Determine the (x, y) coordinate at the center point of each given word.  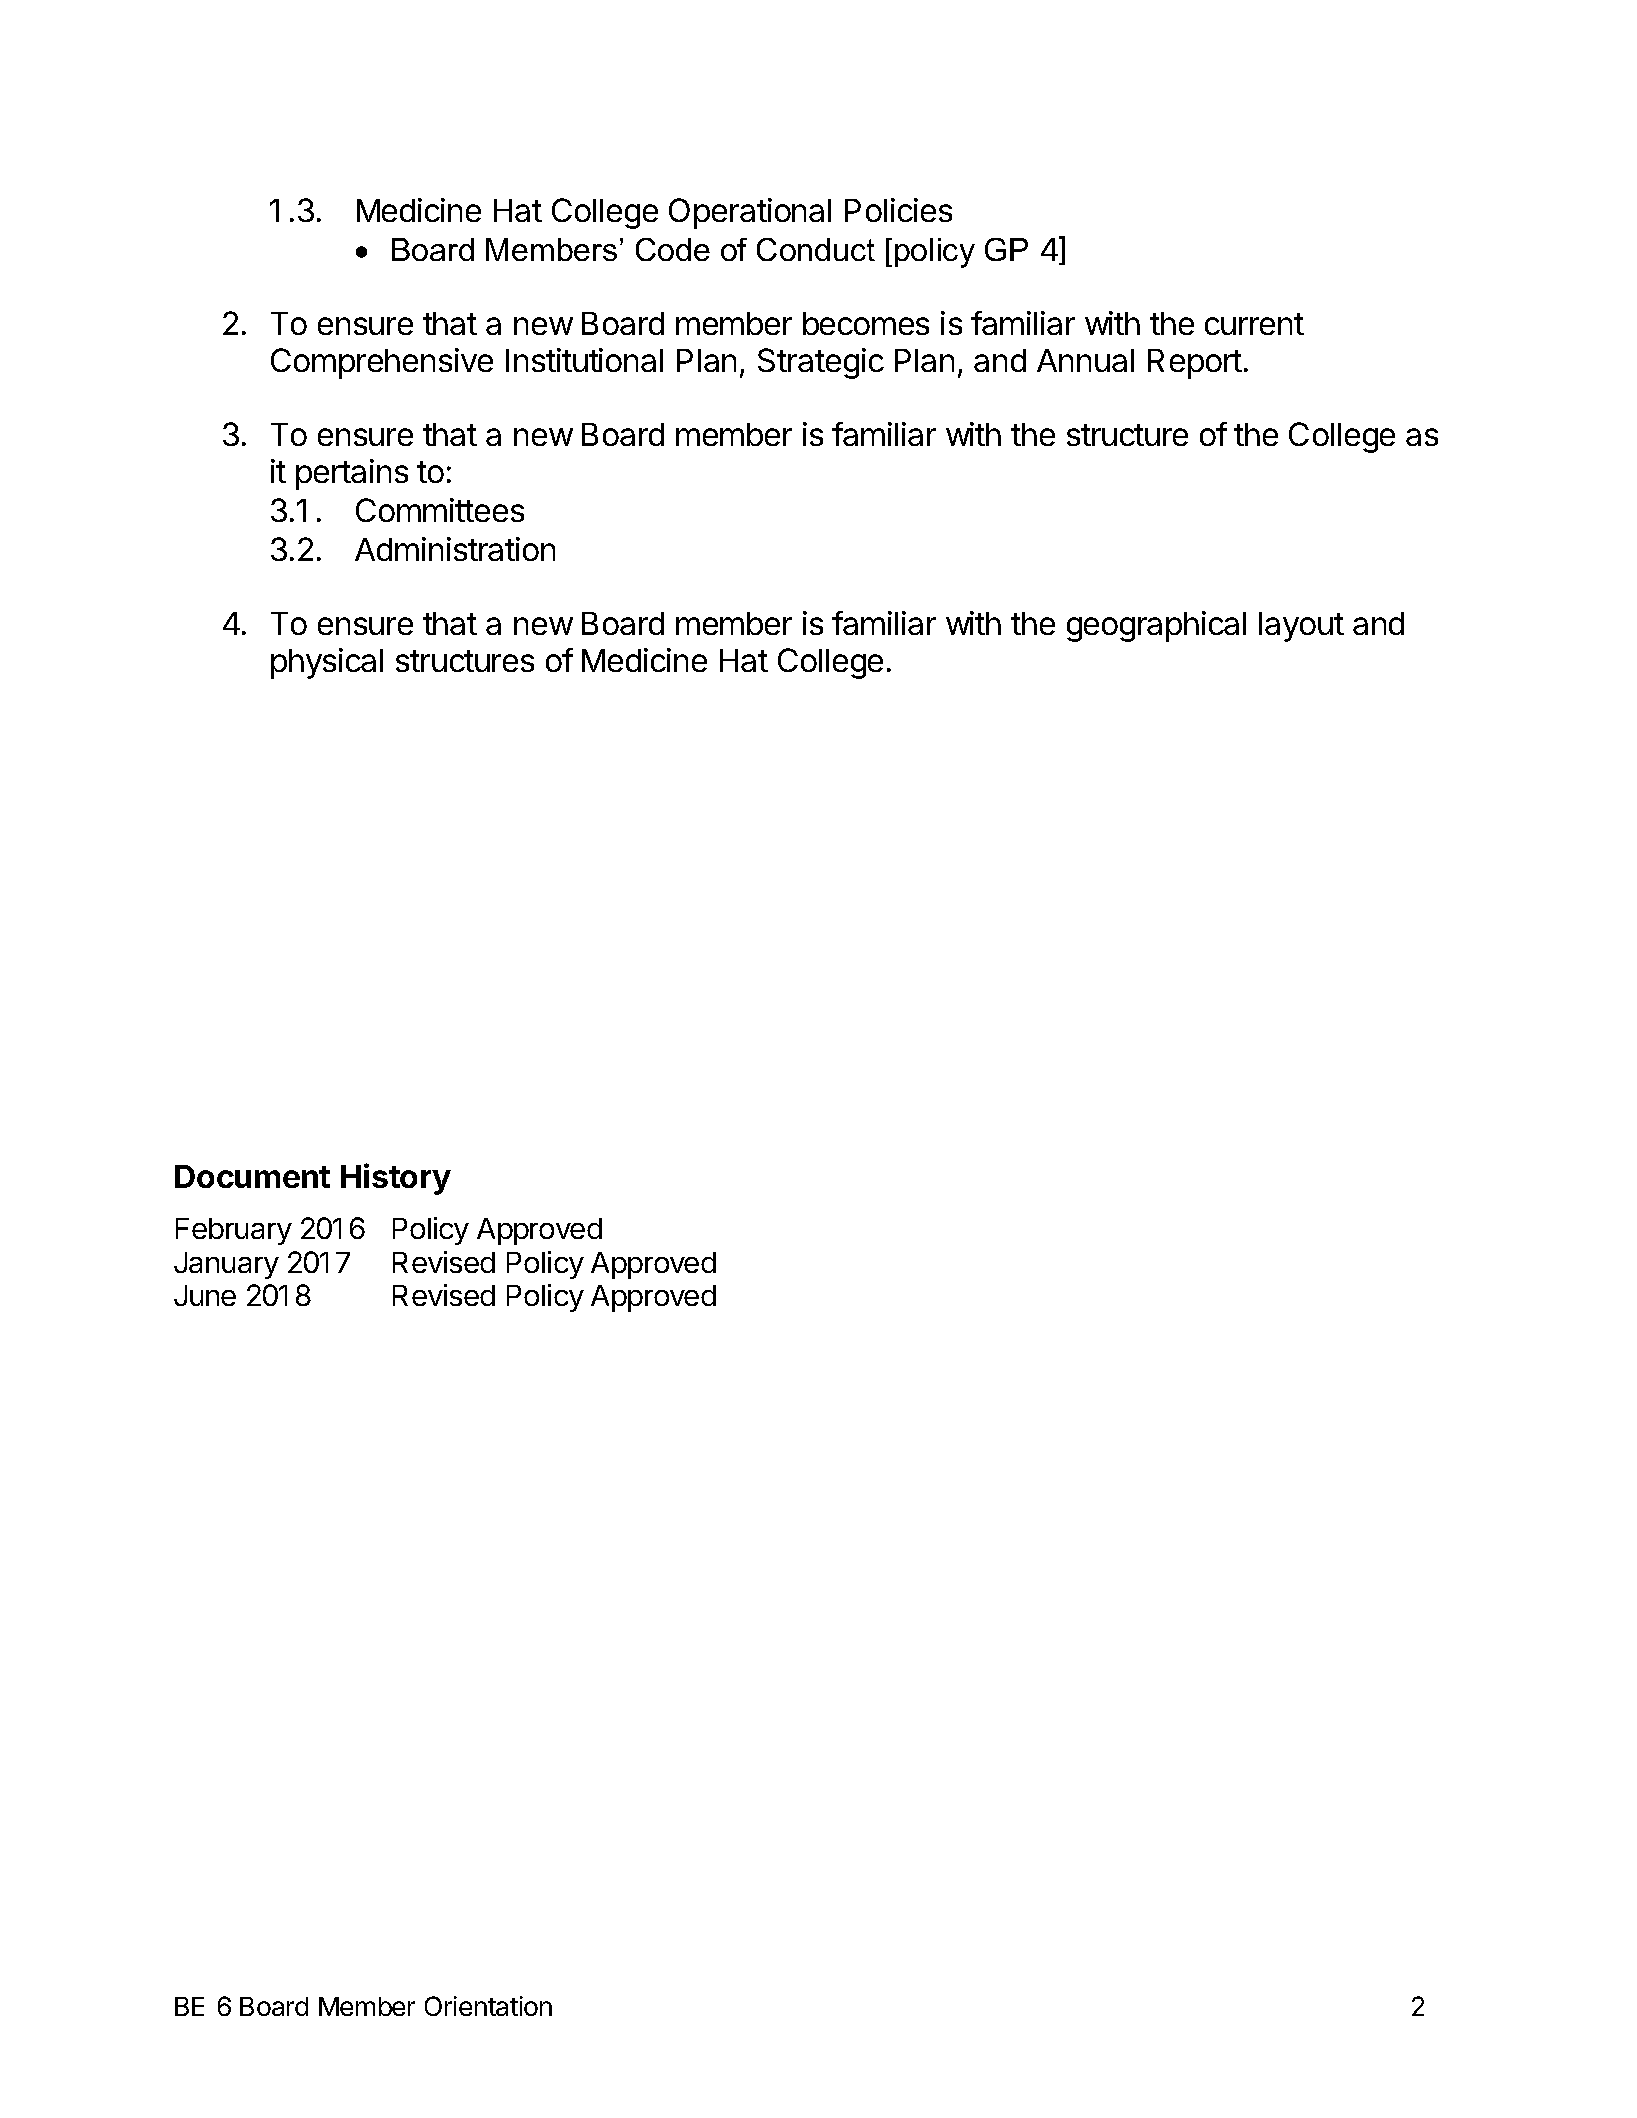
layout (1301, 627)
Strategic (821, 363)
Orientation (488, 2006)
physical (327, 663)
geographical (1156, 626)
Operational (750, 213)
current (1254, 324)
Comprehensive (382, 363)
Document (252, 1176)
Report (1195, 364)
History (396, 1179)
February (234, 1231)
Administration (455, 549)
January (226, 1265)
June (205, 1295)
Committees (440, 510)
